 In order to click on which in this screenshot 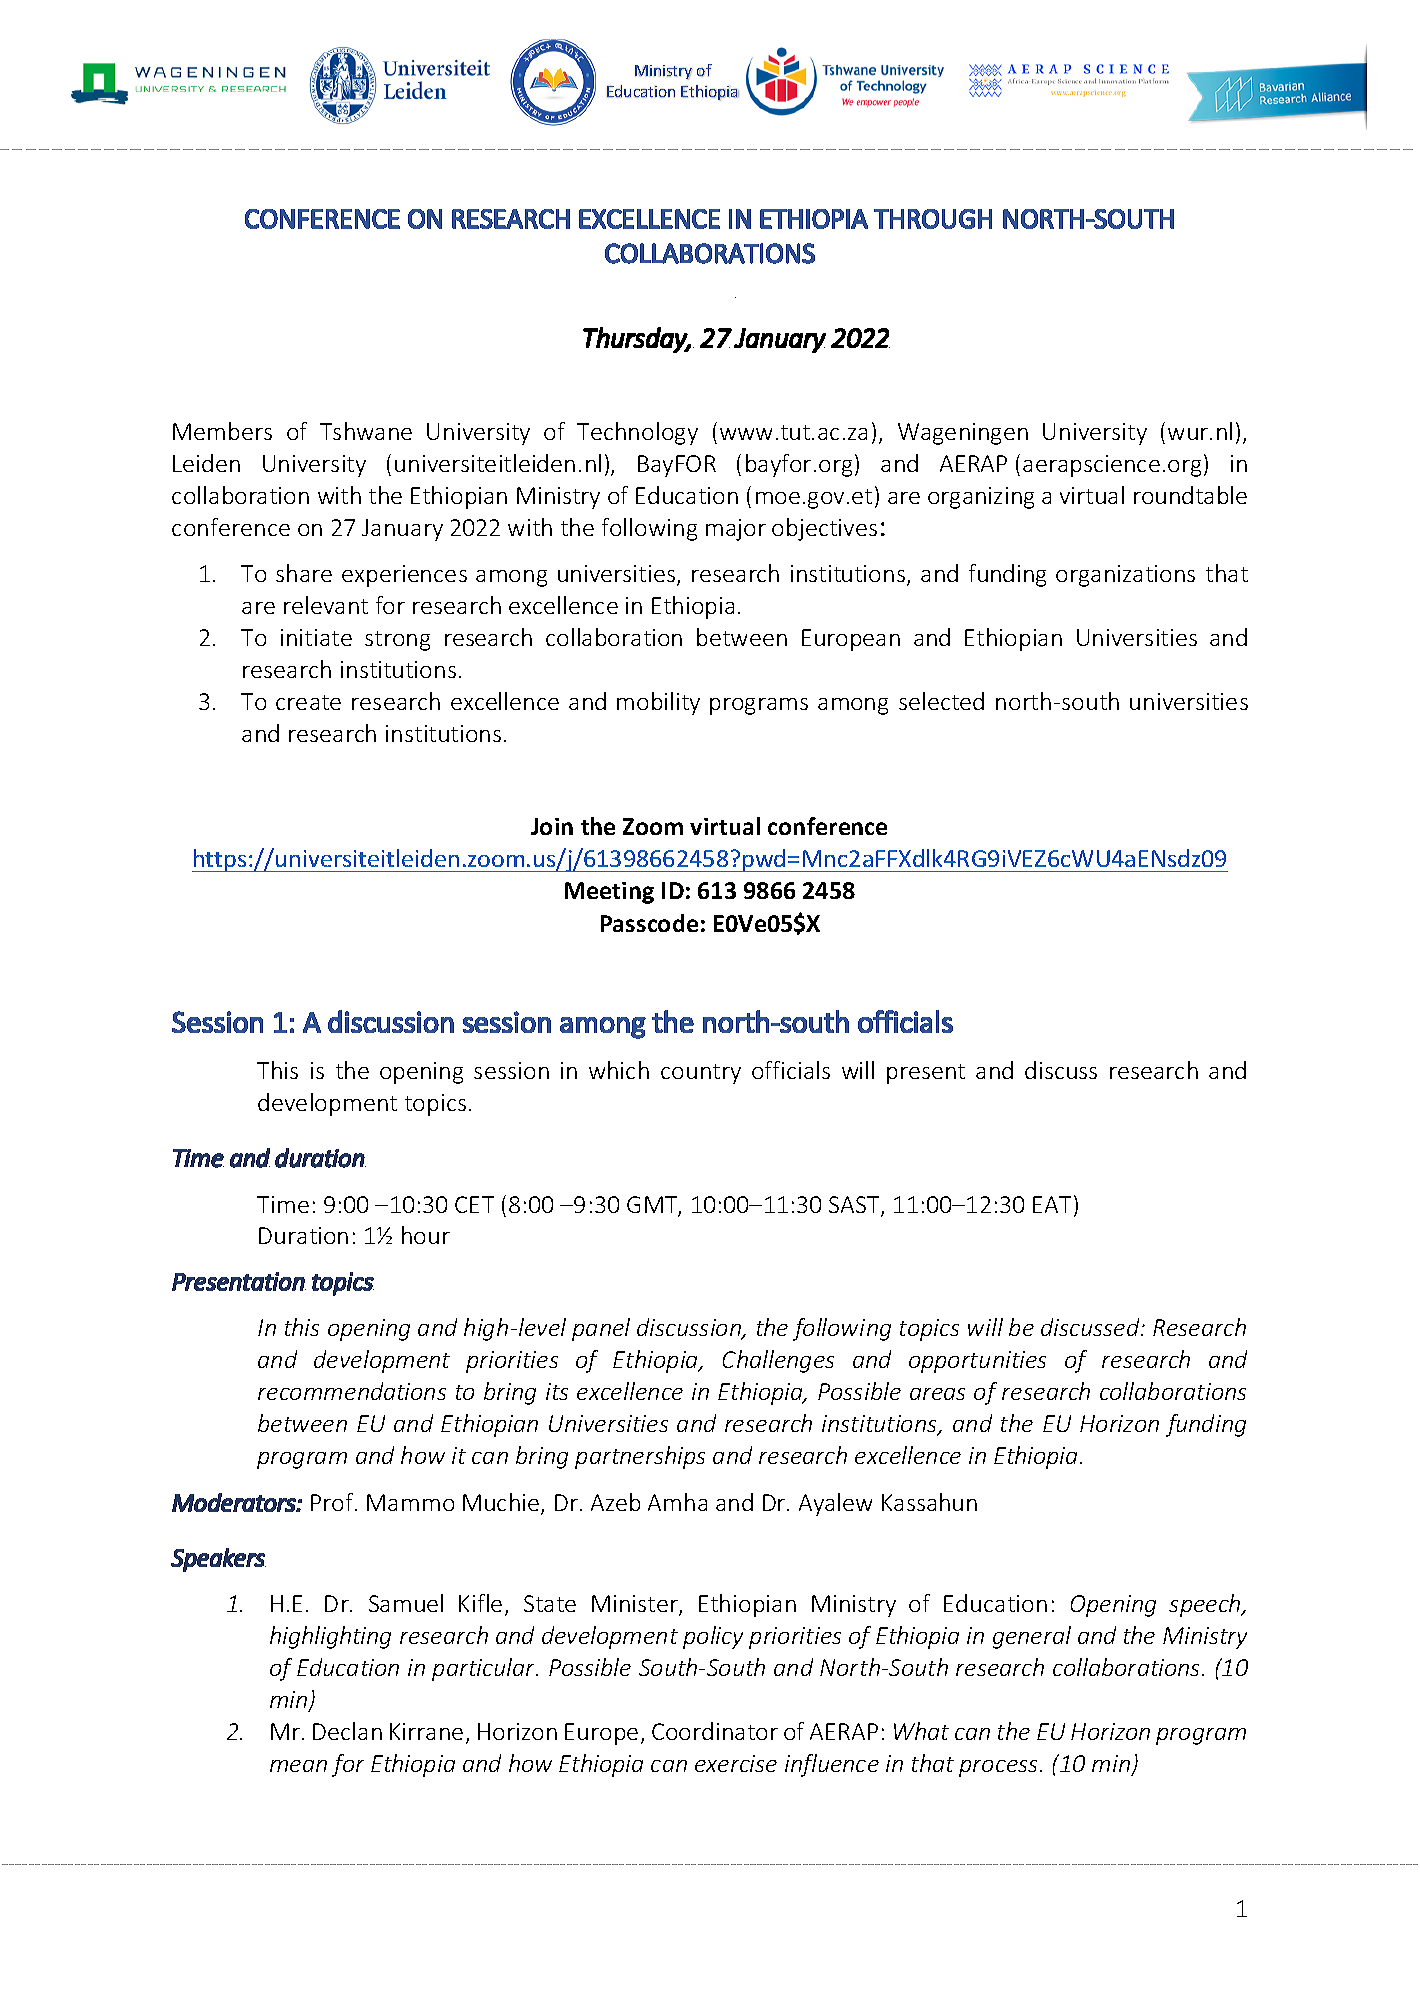, I will do `click(619, 1070)`.
